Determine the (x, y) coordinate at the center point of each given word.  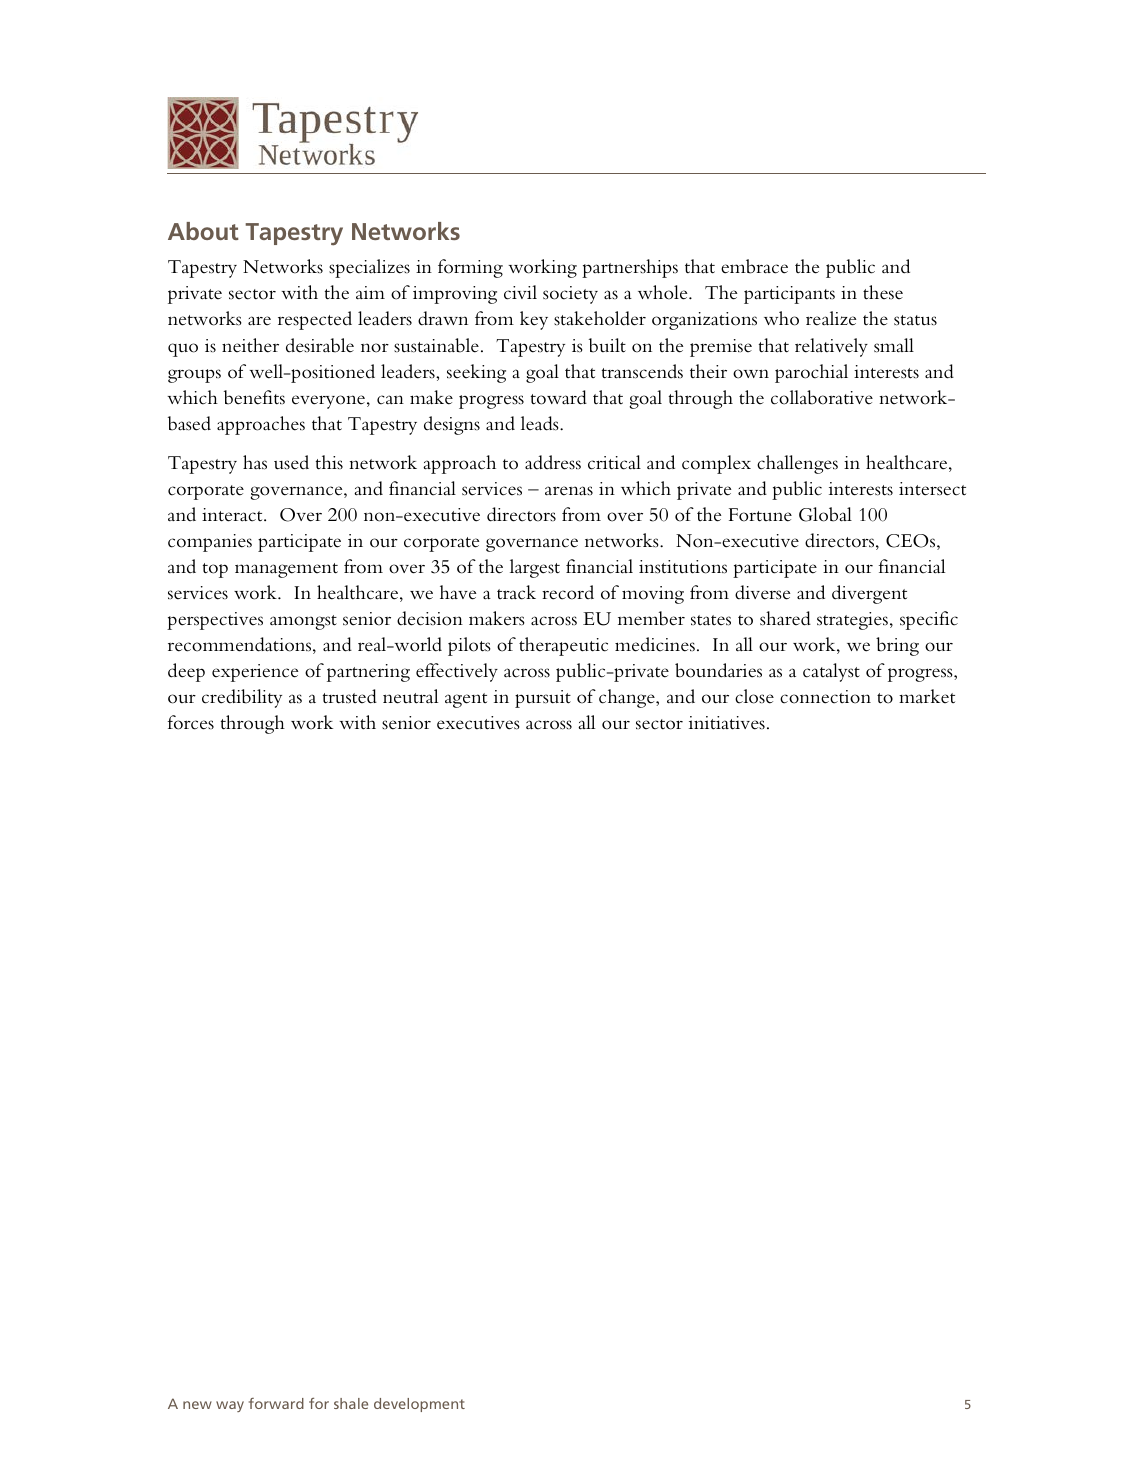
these (883, 292)
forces (191, 722)
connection (825, 697)
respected (315, 320)
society (570, 295)
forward (276, 1403)
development (419, 1405)
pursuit (543, 699)
